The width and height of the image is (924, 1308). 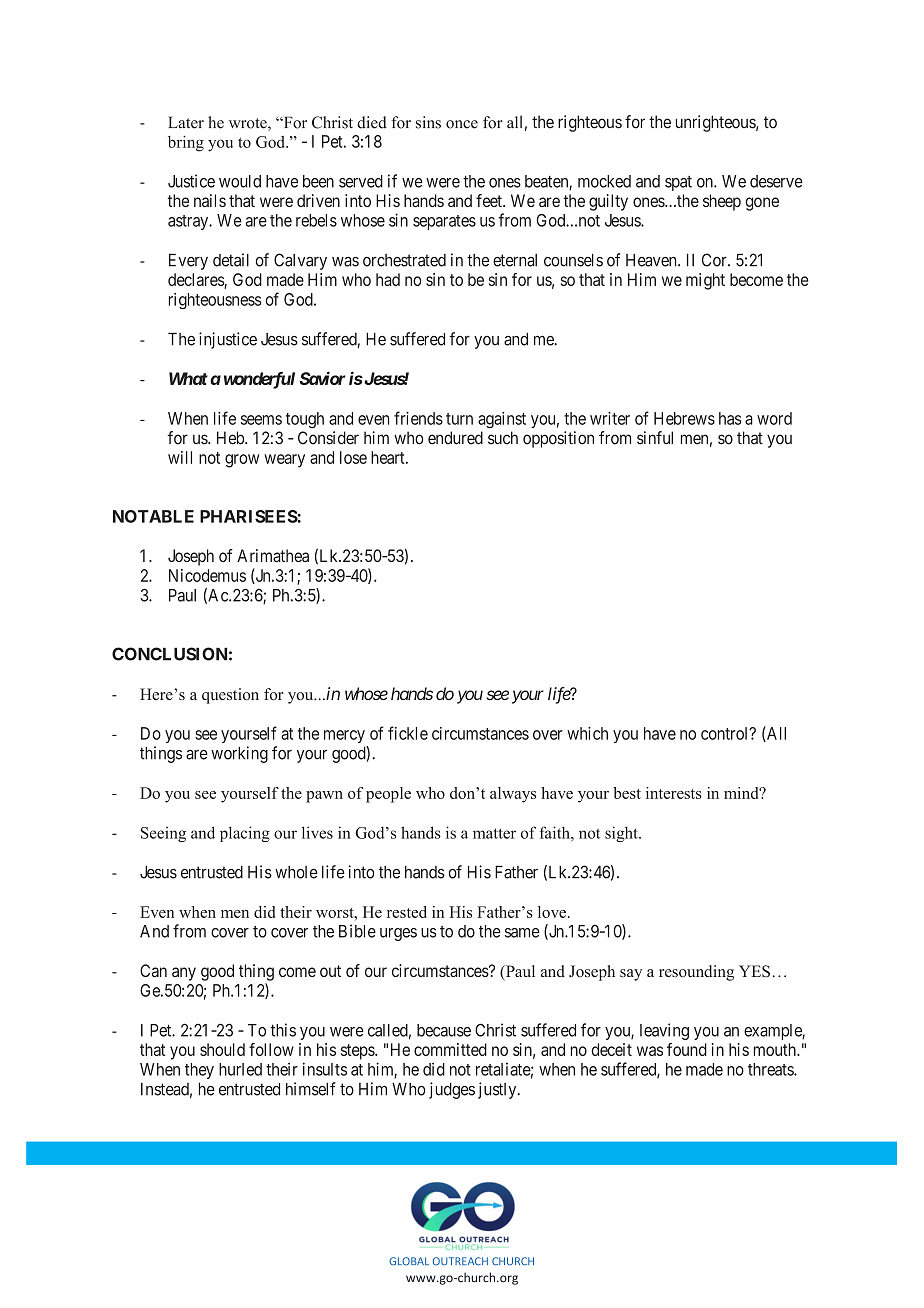 I want to click on once, so click(x=462, y=124).
